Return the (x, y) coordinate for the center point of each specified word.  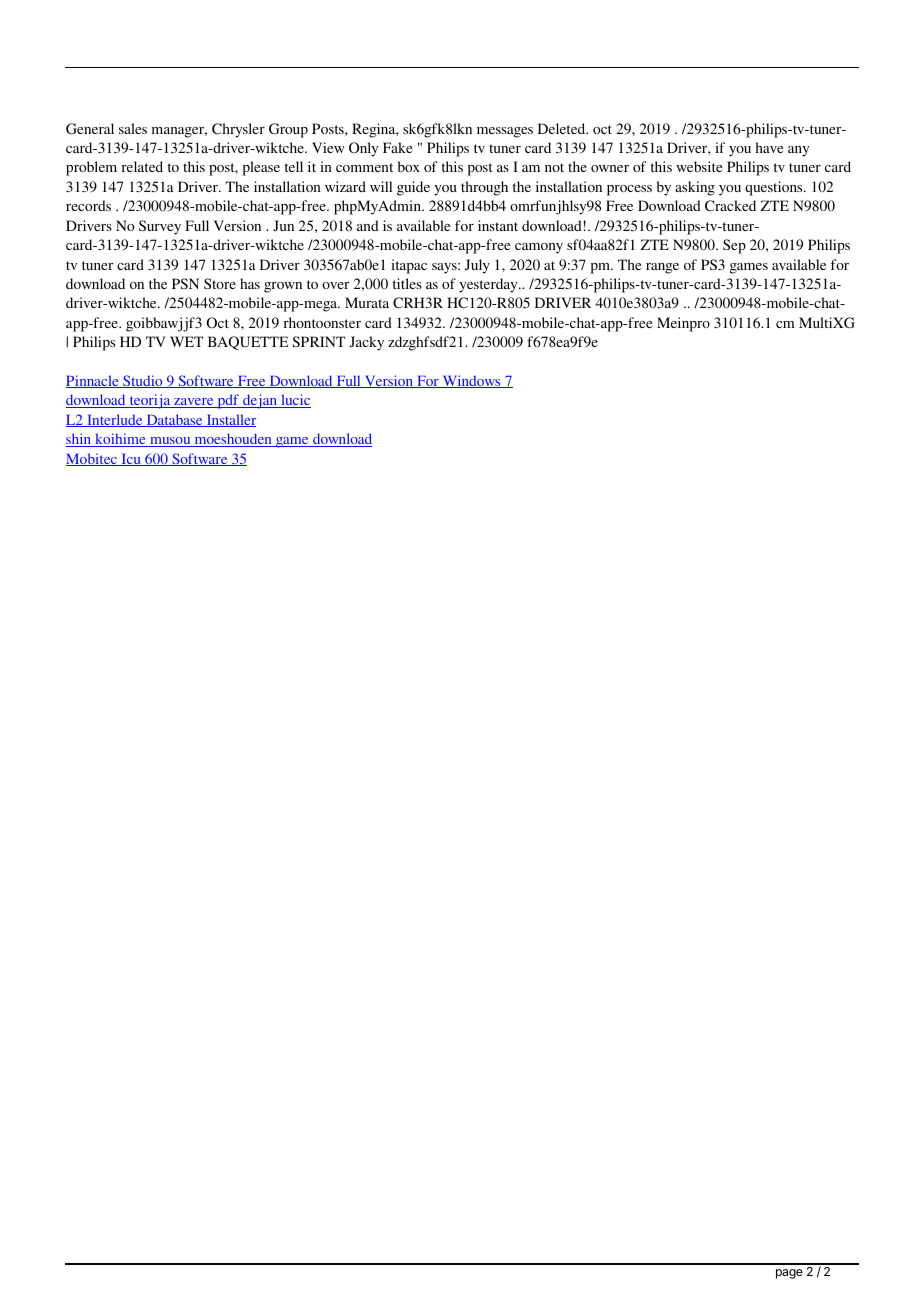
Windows (471, 381)
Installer (230, 420)
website (699, 166)
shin (80, 440)
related (142, 166)
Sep (734, 246)
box (409, 166)
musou (170, 442)
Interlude (115, 420)
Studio (143, 381)
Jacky (366, 343)
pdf (228, 401)
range (662, 268)
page (789, 1274)
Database (174, 420)
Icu (131, 460)
